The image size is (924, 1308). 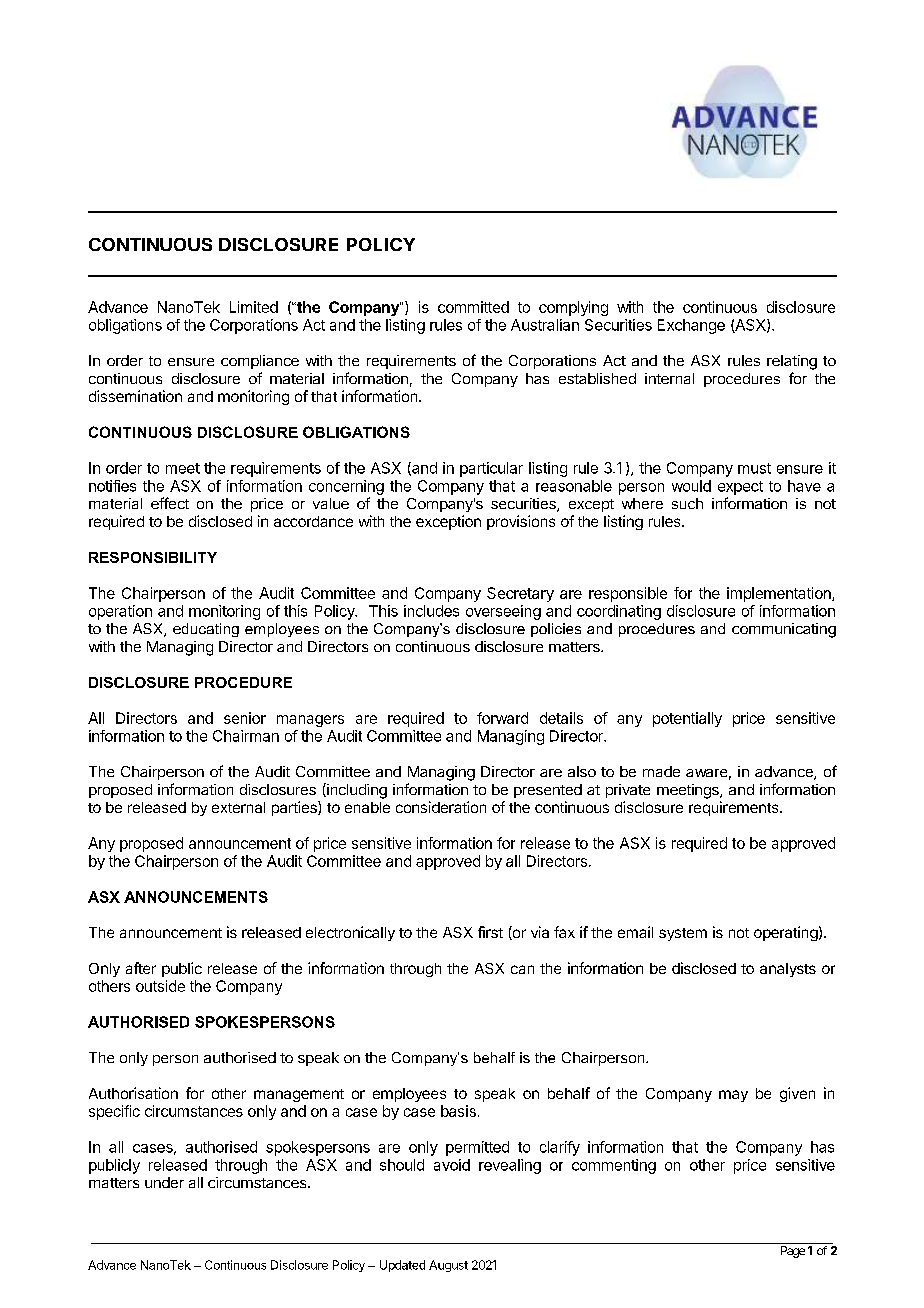 I want to click on committed, so click(x=473, y=307).
